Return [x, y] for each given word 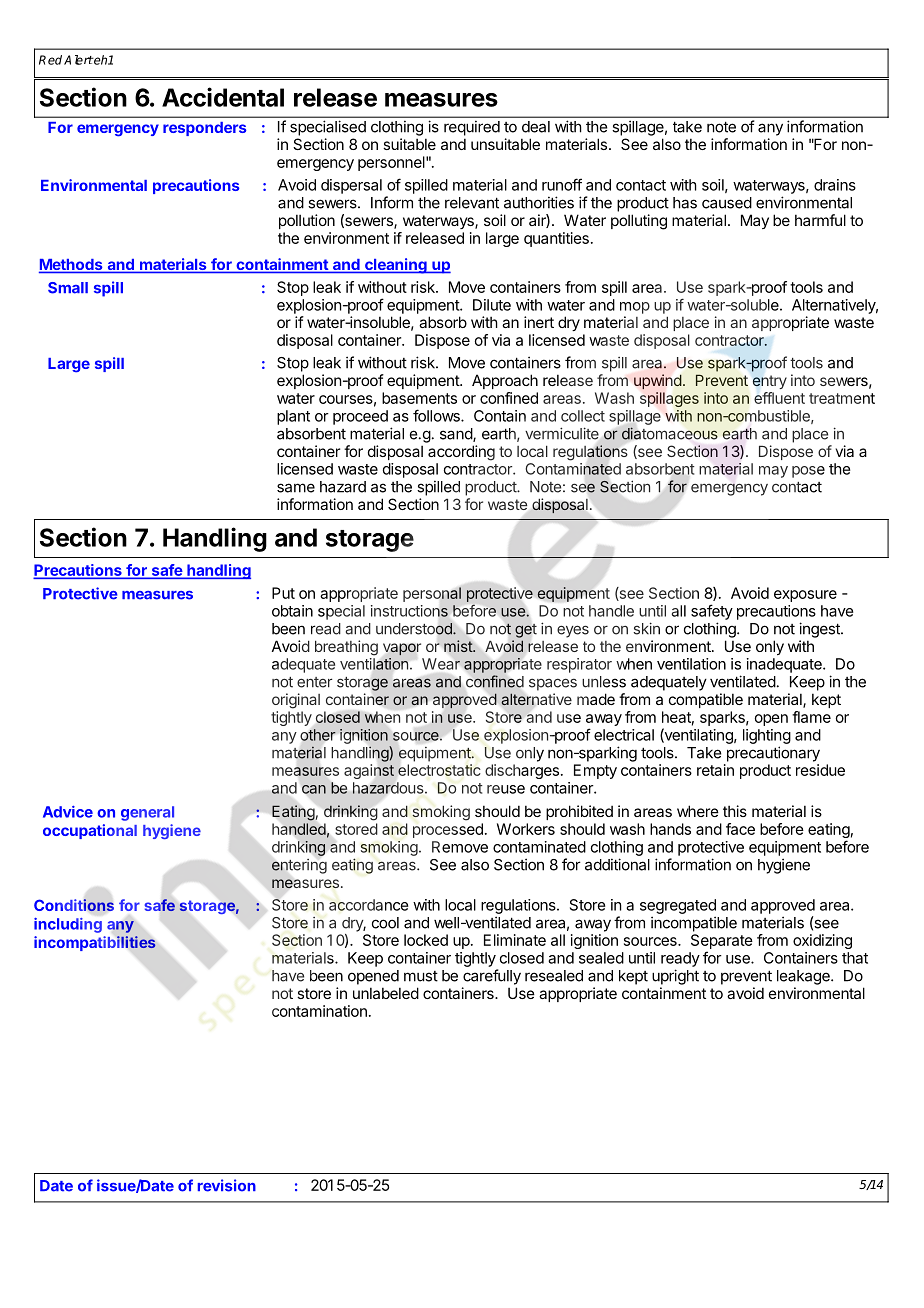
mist [459, 646]
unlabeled [386, 993]
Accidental [223, 97]
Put [283, 593]
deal [536, 127]
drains [835, 185]
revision [227, 1185]
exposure [805, 596]
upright [675, 977]
